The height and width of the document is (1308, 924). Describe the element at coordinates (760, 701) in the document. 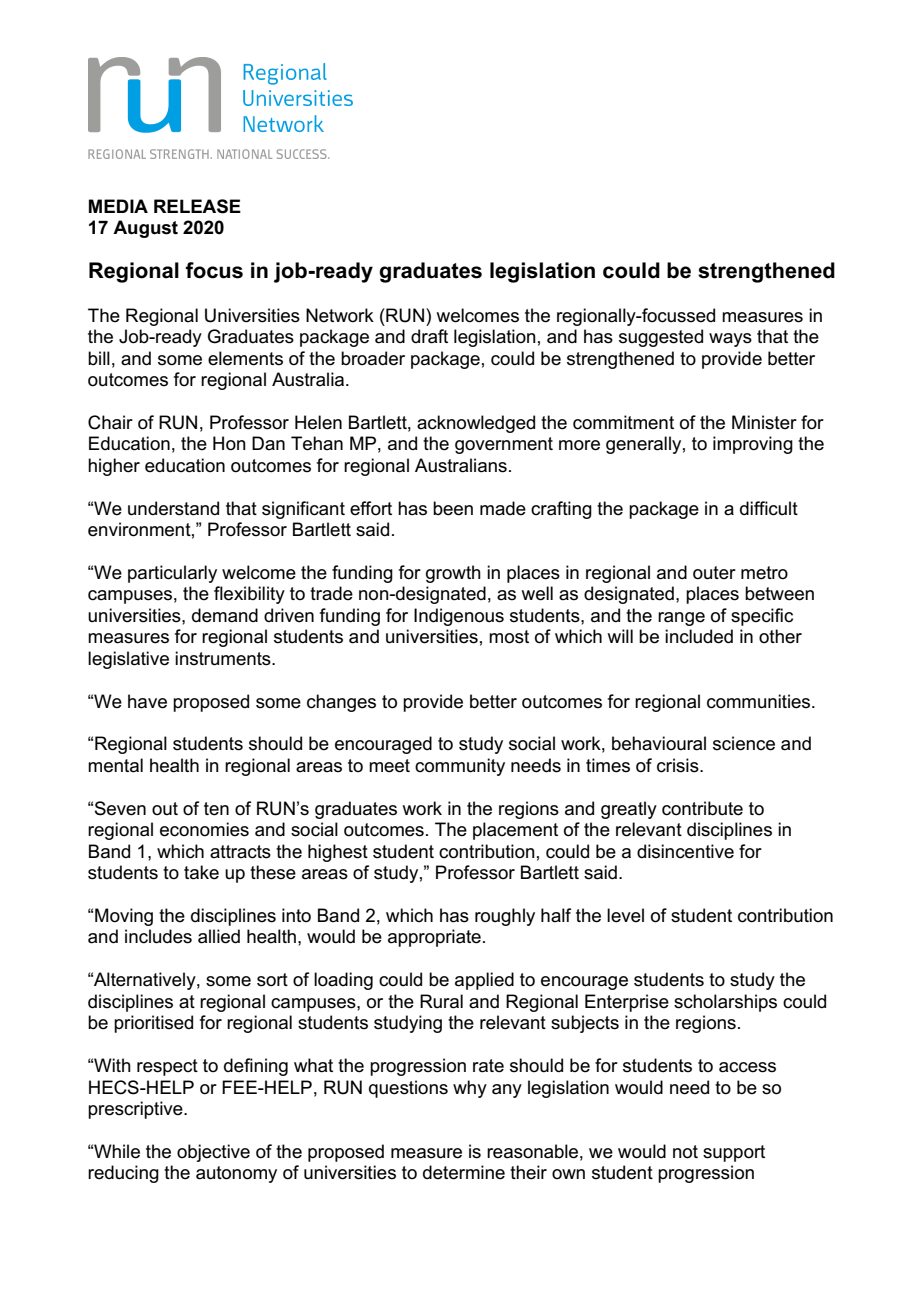

I see `communities` at that location.
